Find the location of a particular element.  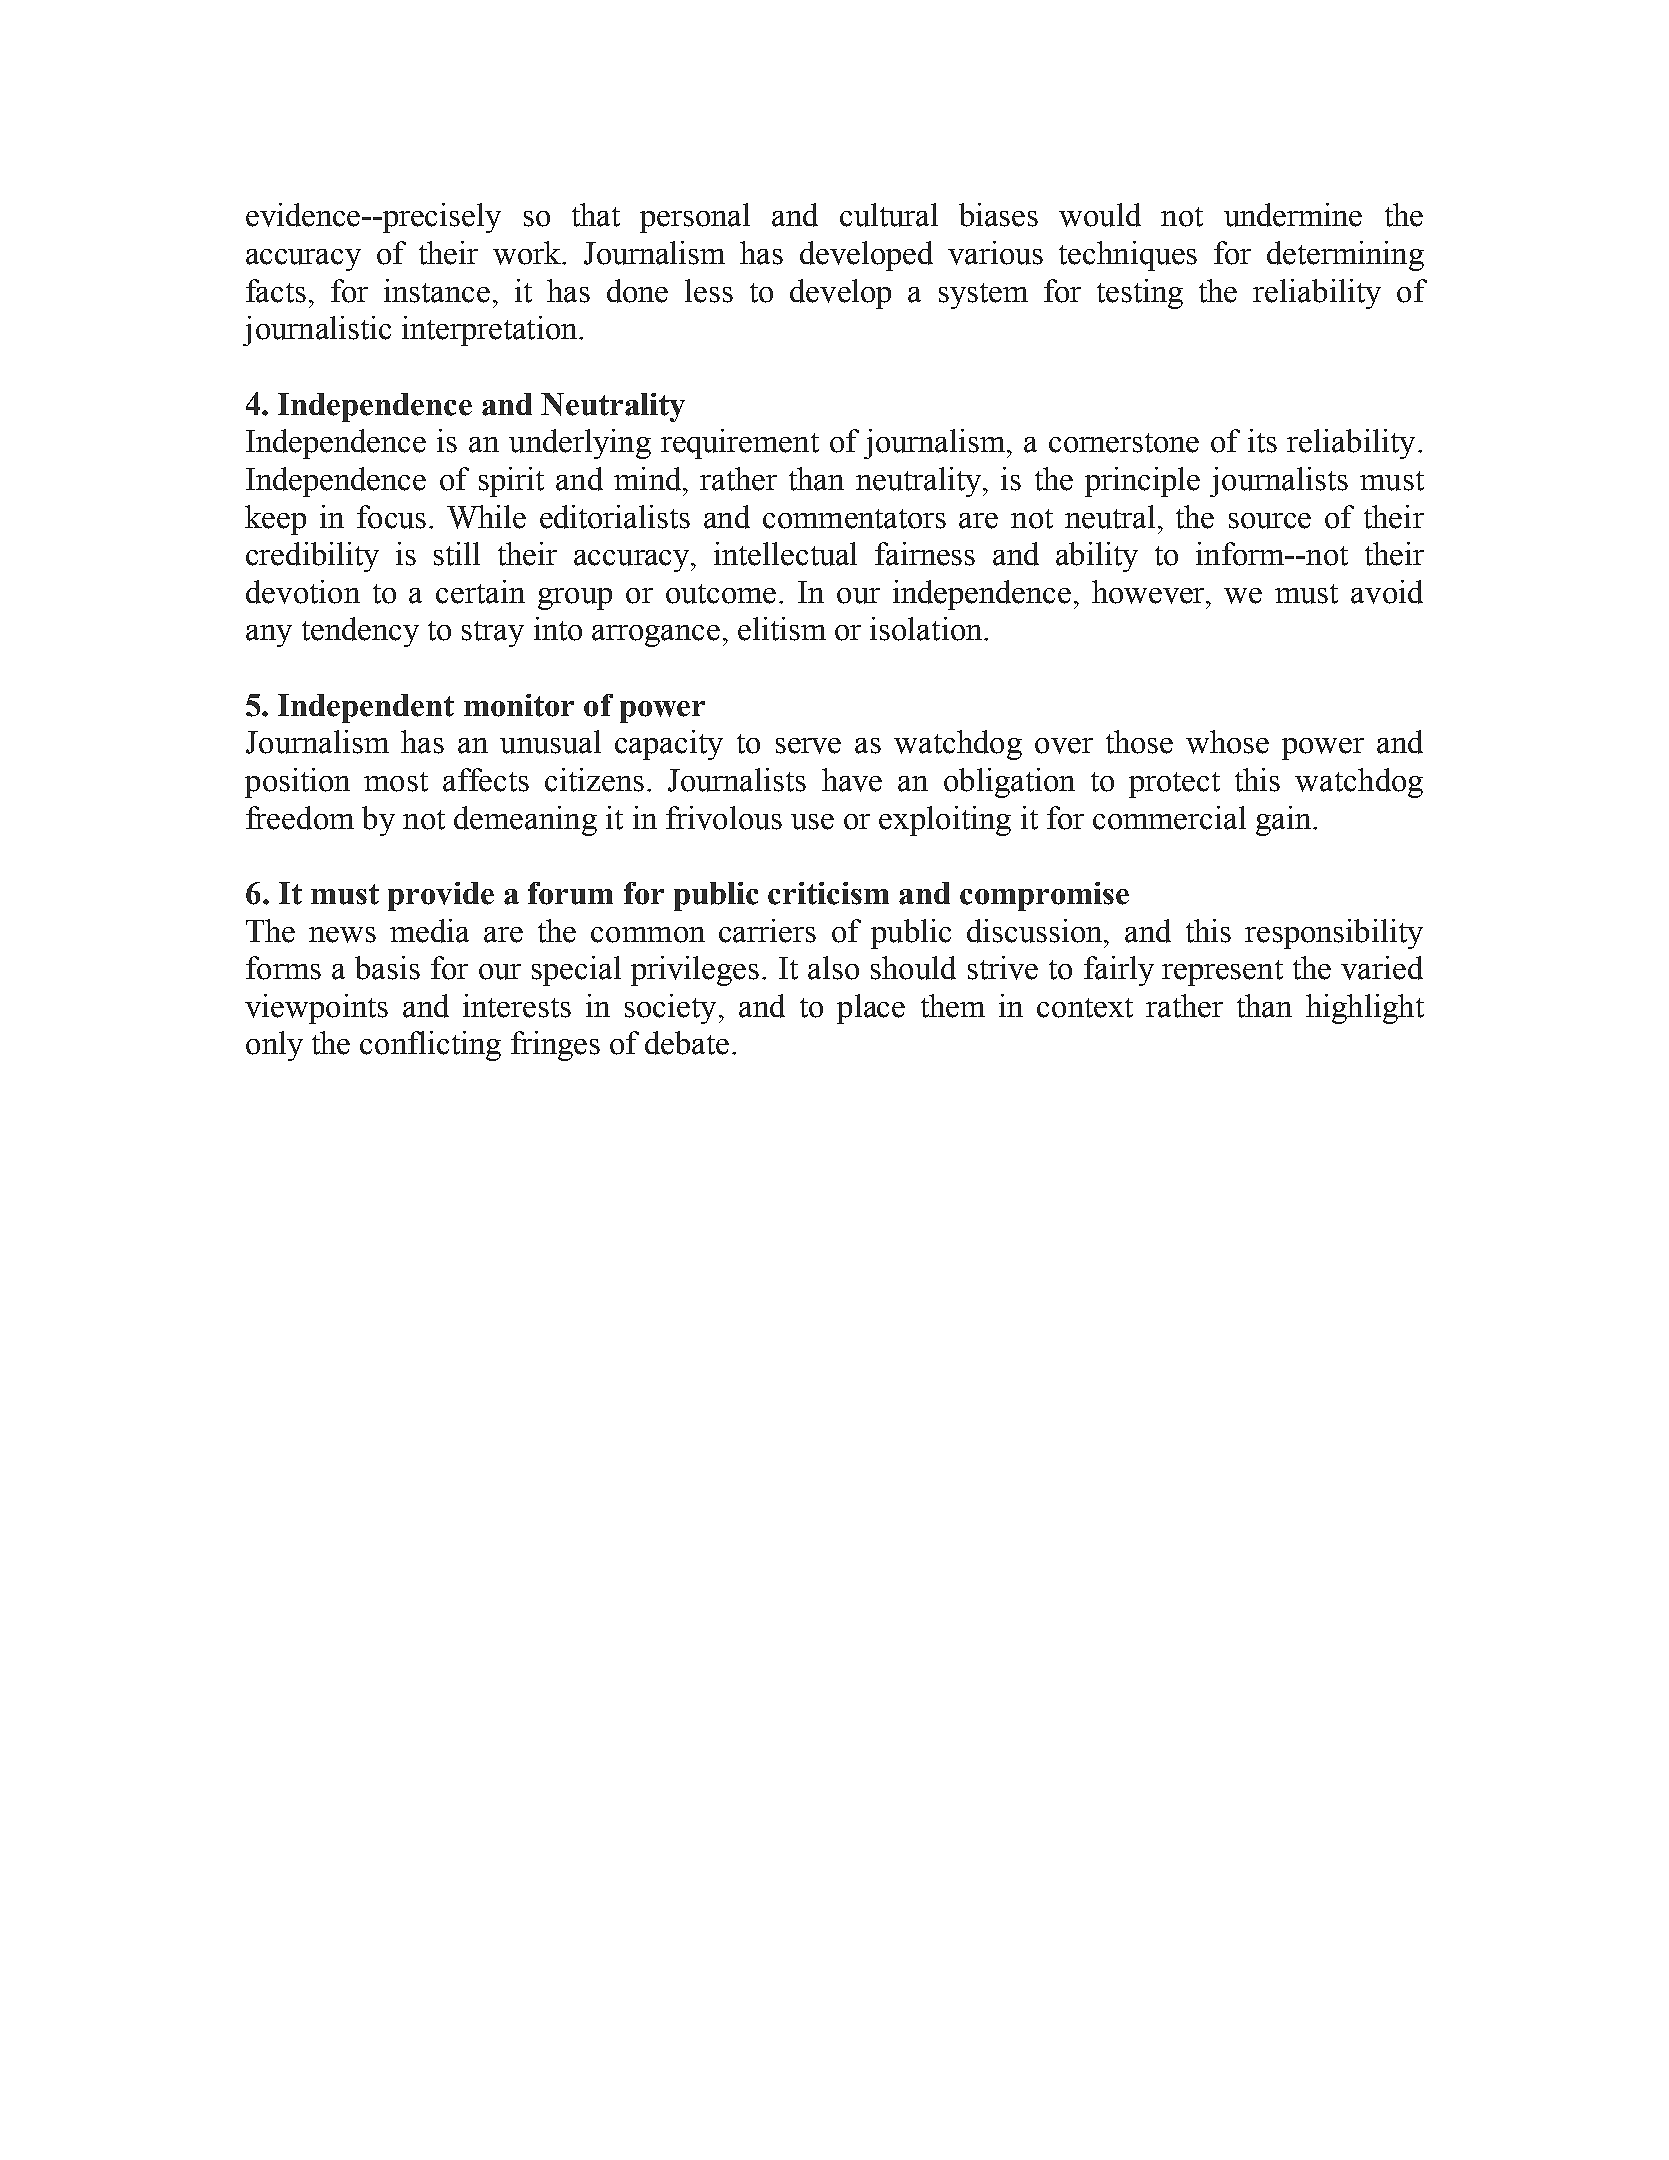

undermine is located at coordinates (1293, 215).
